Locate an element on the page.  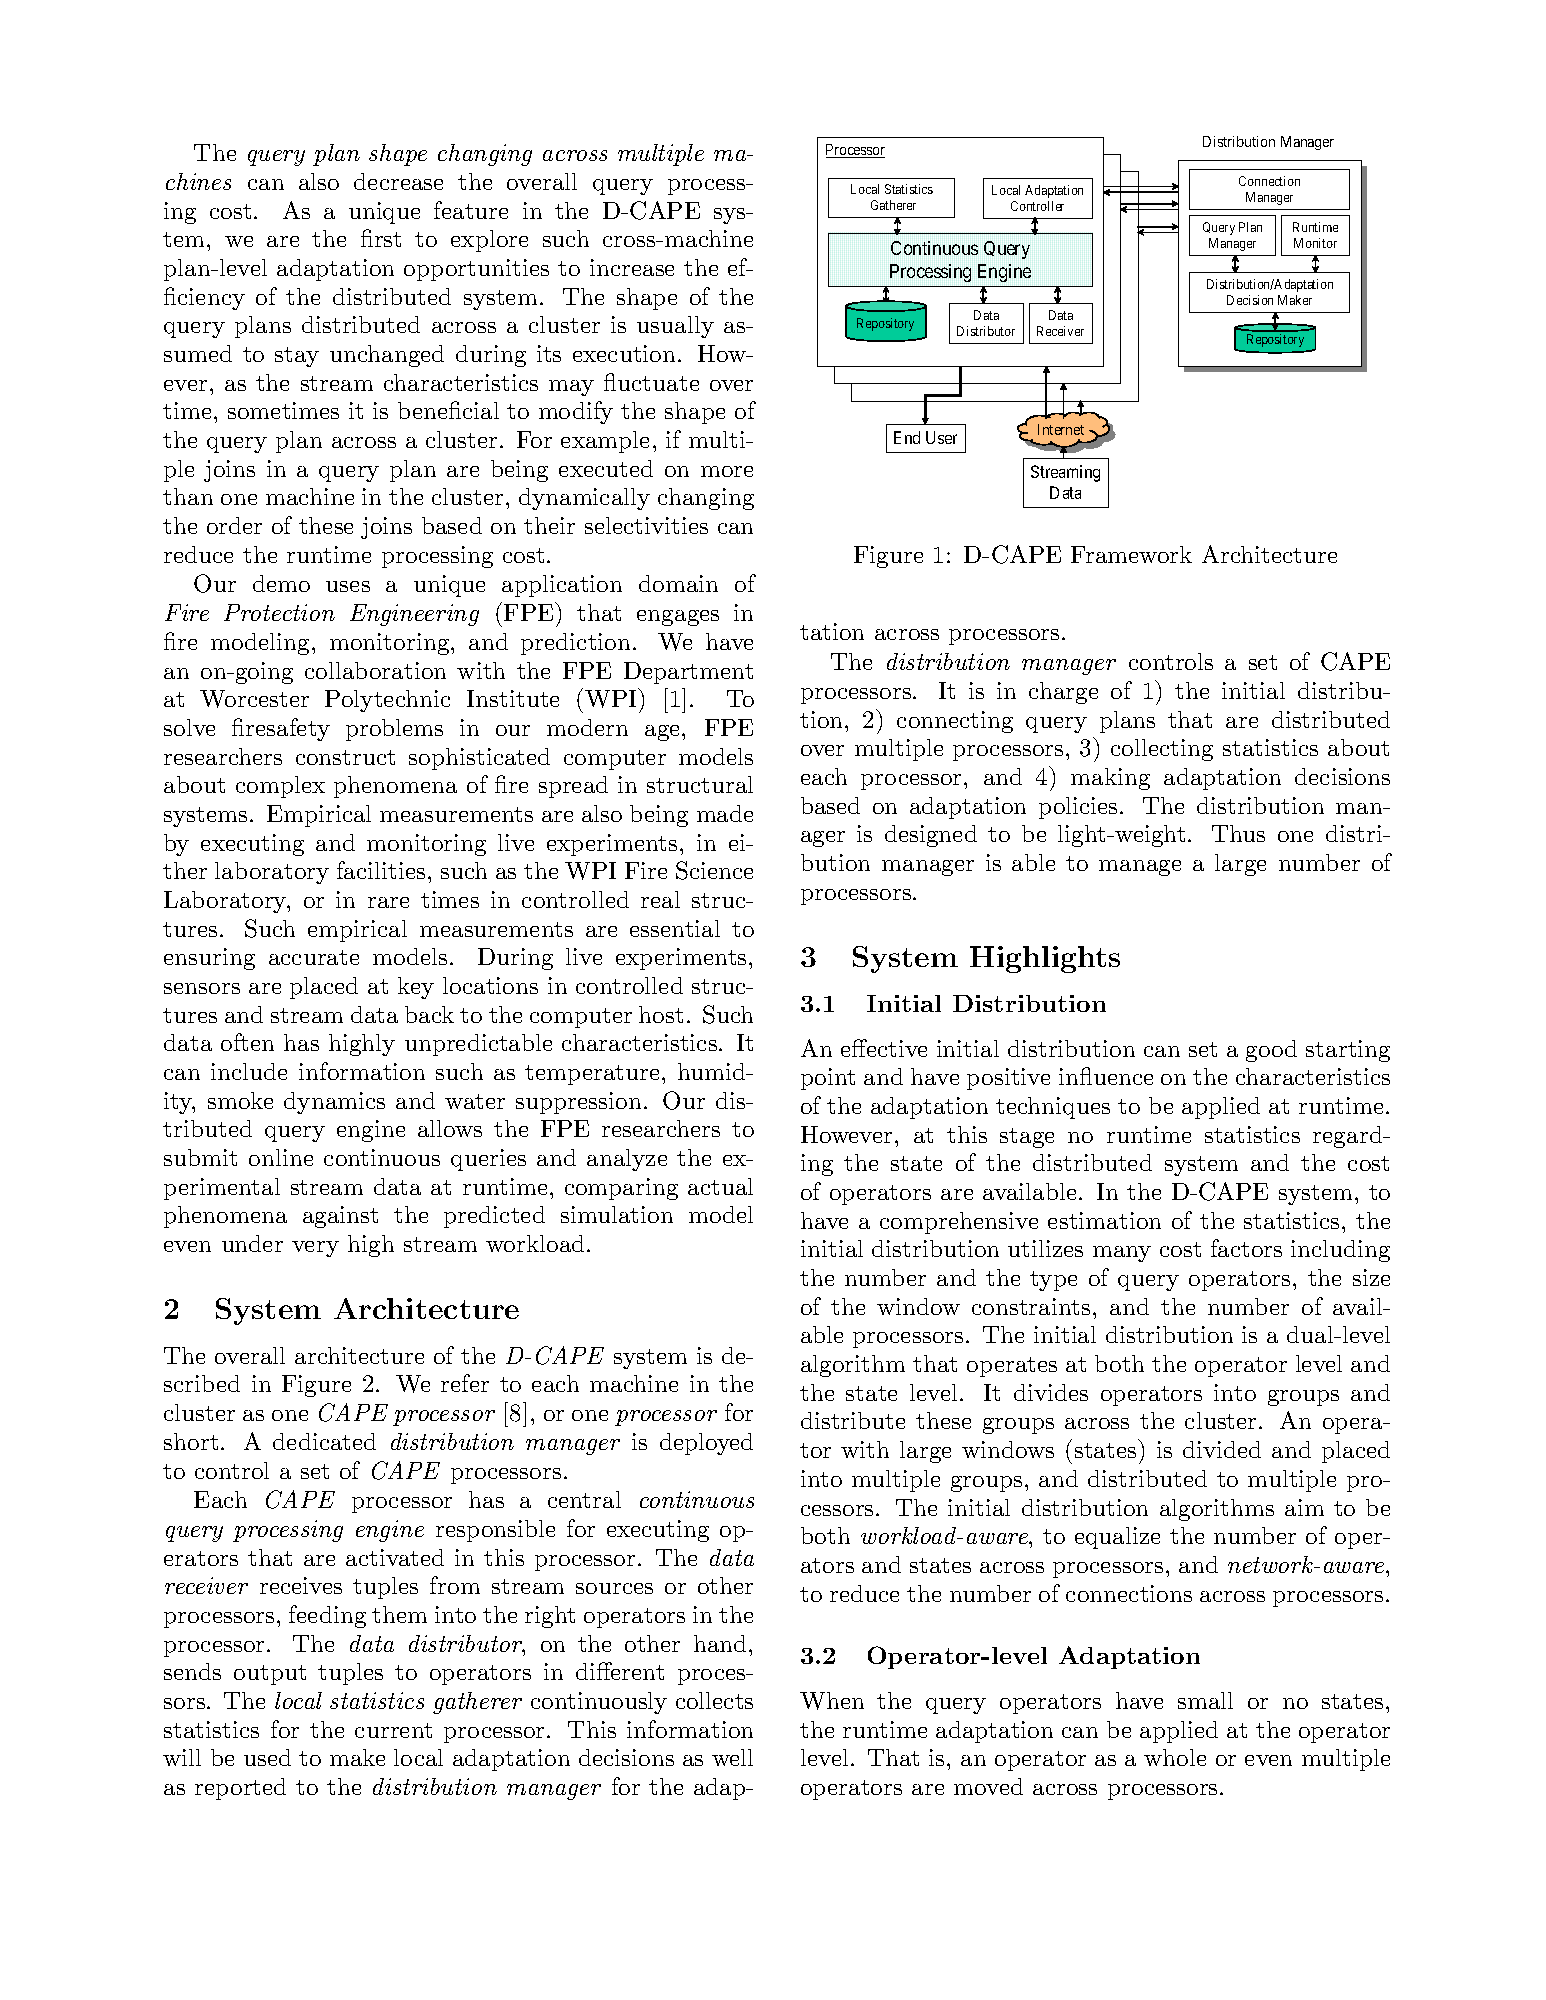
first is located at coordinates (381, 238).
